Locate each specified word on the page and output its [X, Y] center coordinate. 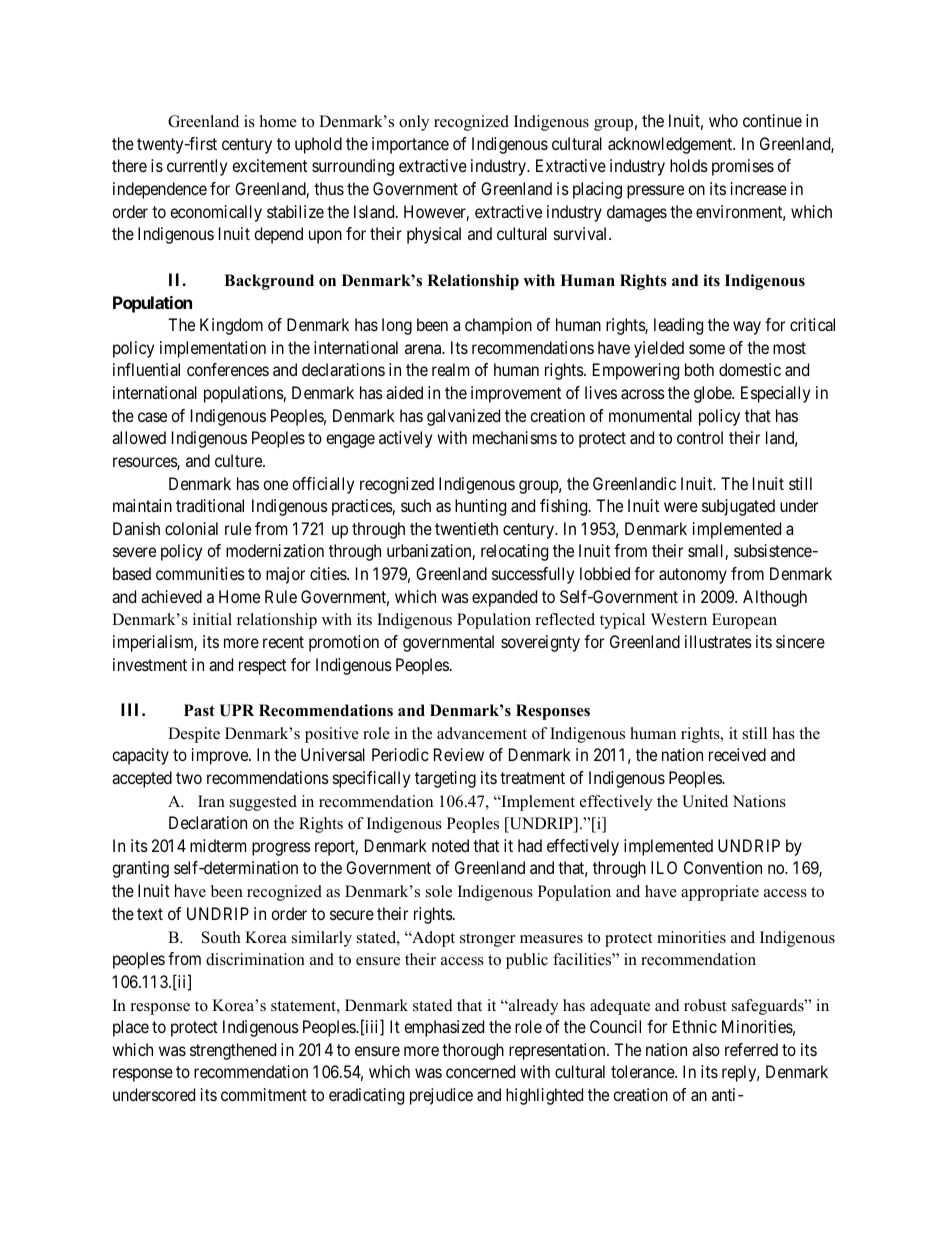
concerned [480, 1071]
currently [197, 167]
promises [743, 167]
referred [751, 1049]
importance [410, 145]
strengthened [233, 1051]
